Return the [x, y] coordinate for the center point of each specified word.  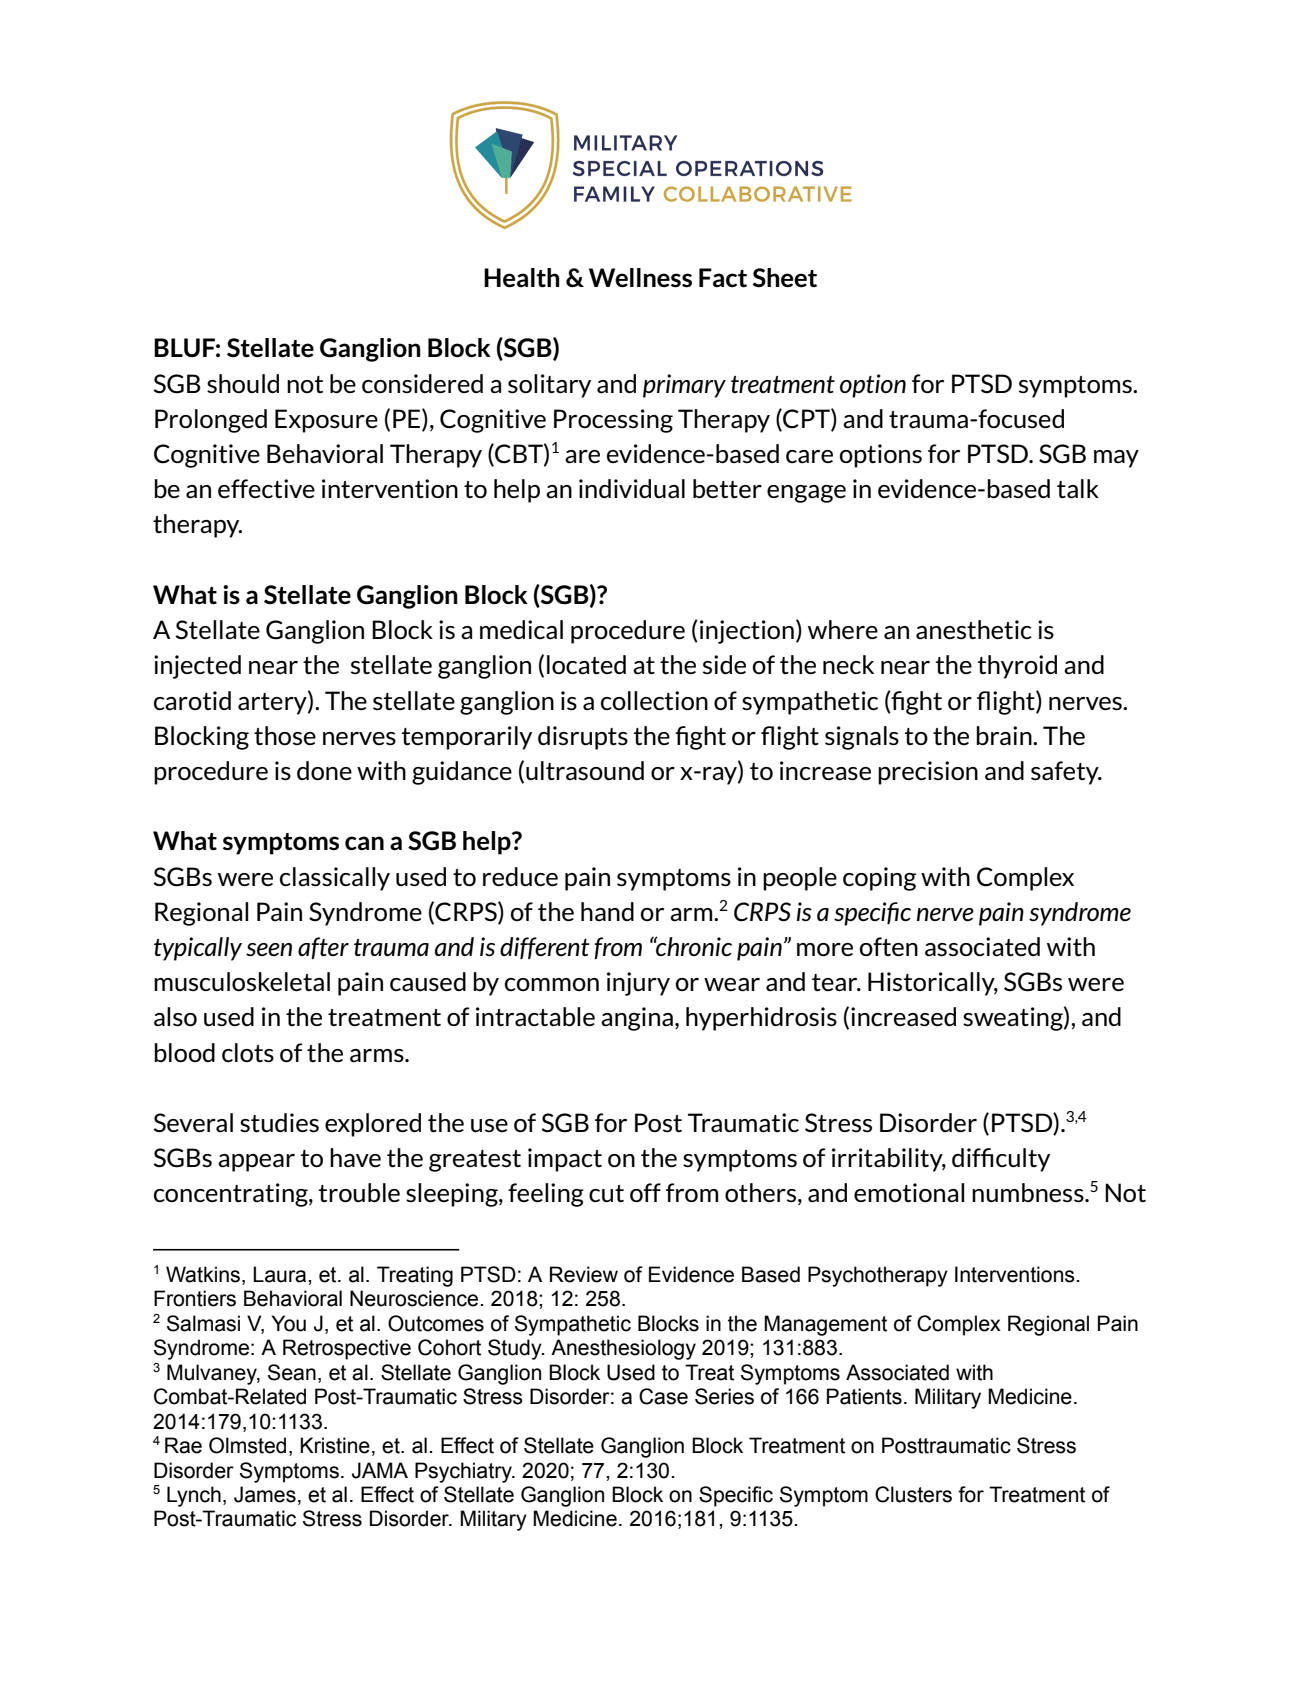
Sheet [785, 278]
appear [256, 1163]
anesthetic [974, 630]
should [243, 384]
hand [607, 912]
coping [879, 879]
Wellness [640, 278]
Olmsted [247, 1445]
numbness [1029, 1193]
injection [747, 632]
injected [197, 667]
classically [335, 879]
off [645, 1192]
